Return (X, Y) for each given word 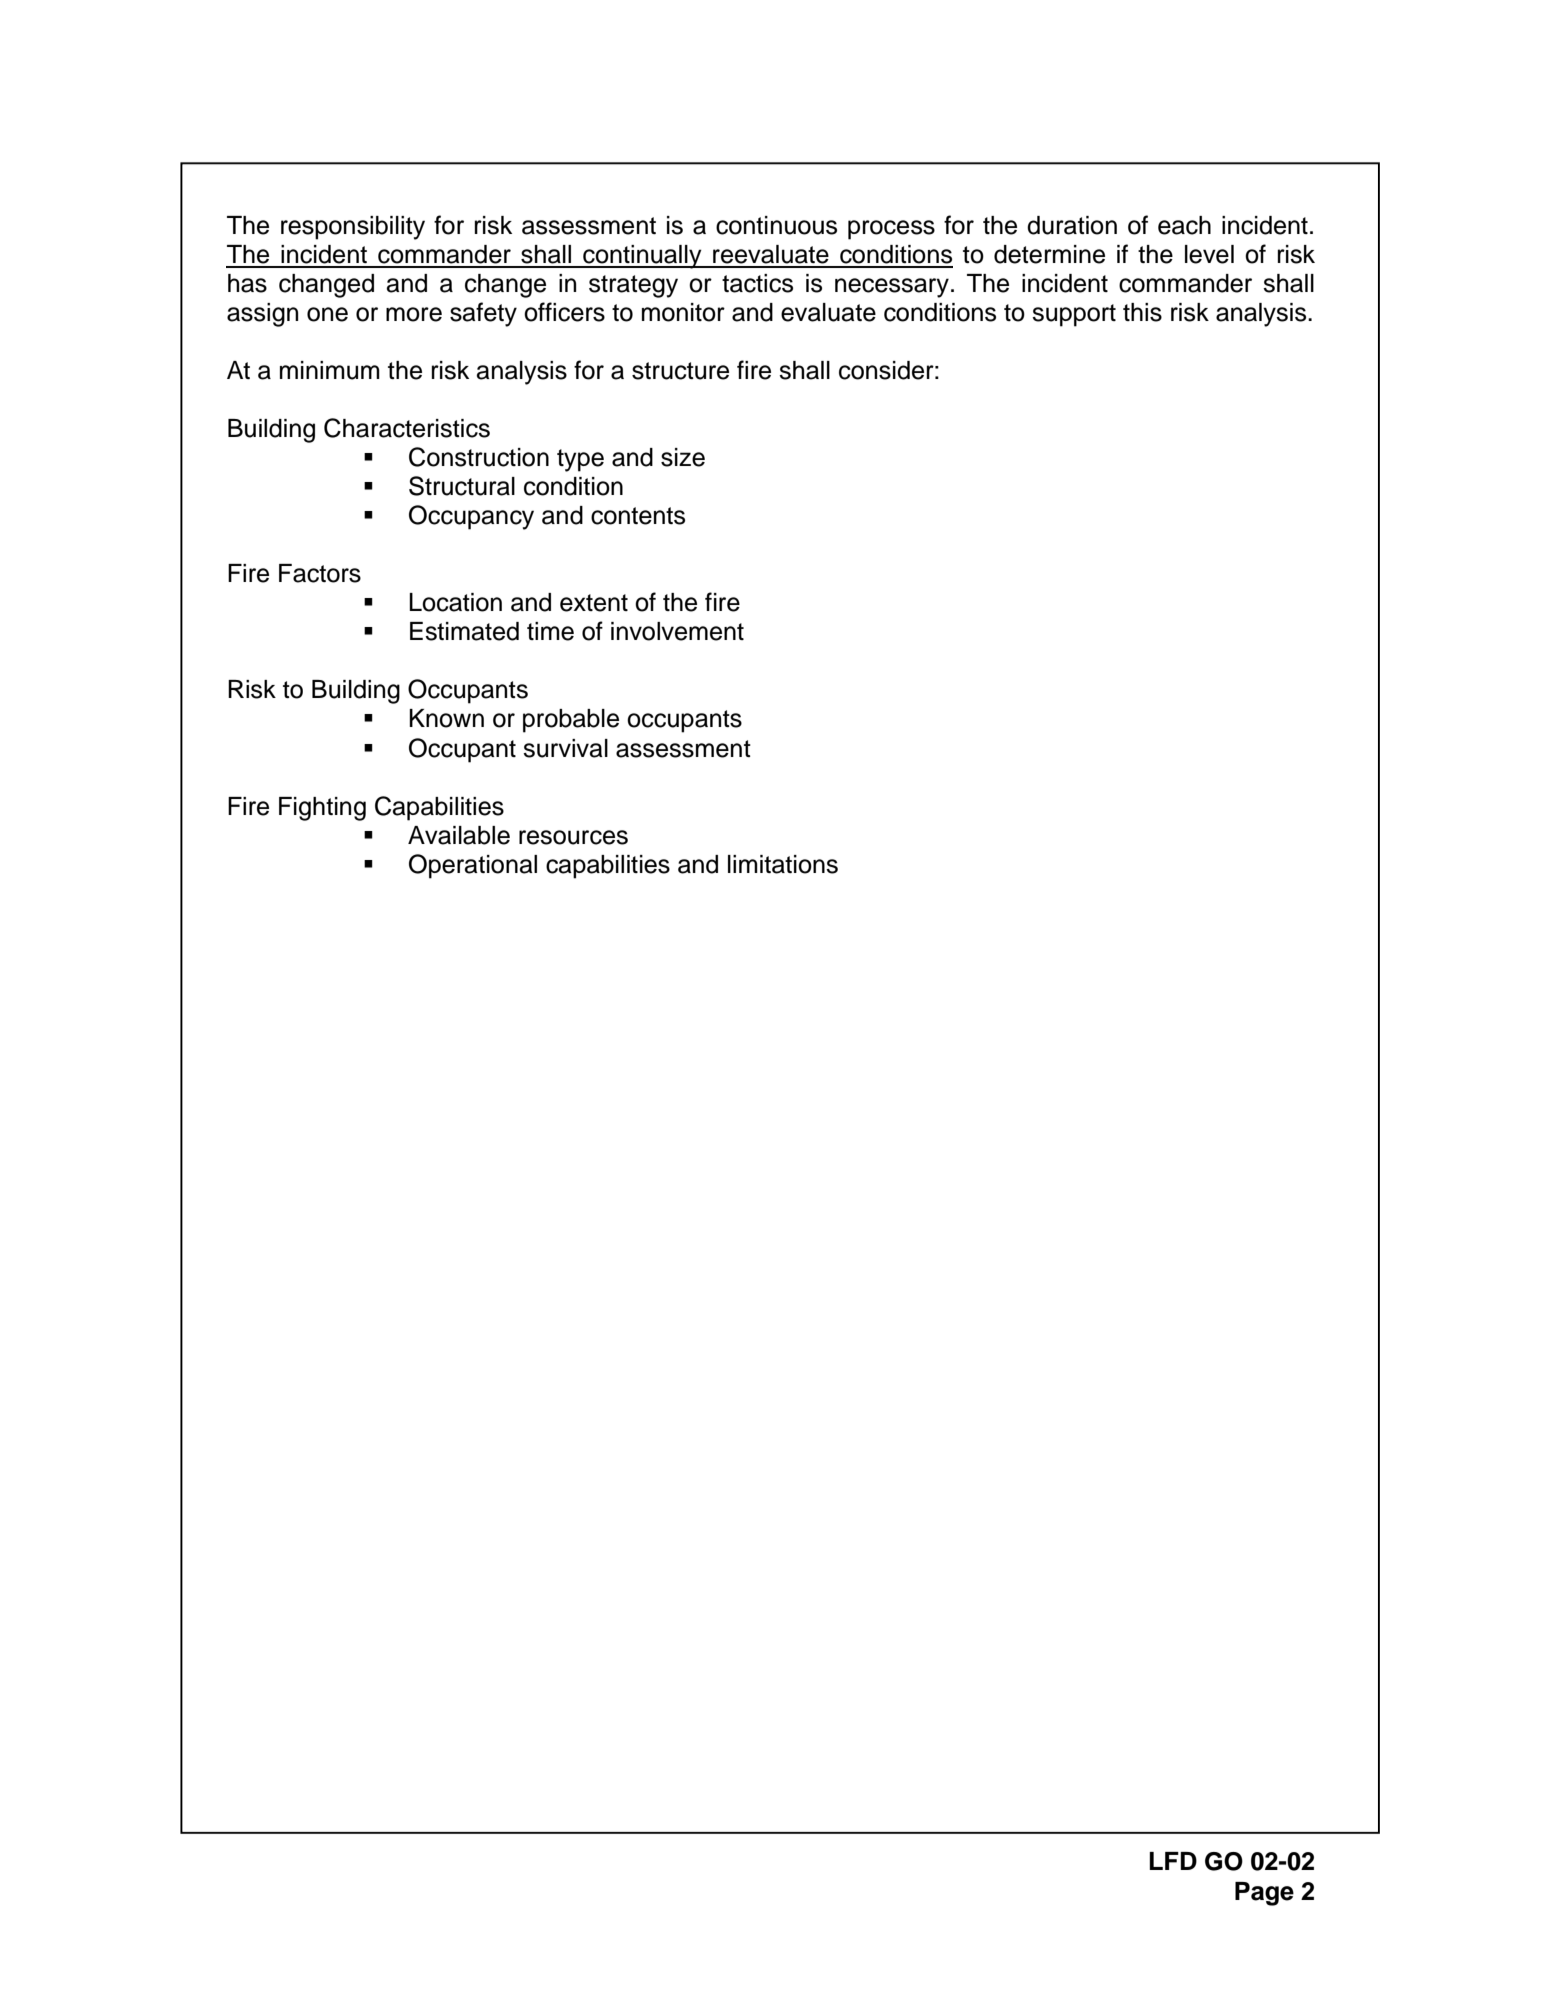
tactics (757, 283)
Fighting (322, 809)
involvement (677, 631)
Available (459, 835)
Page (1264, 1894)
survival (565, 748)
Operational (473, 866)
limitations (783, 864)
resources (573, 837)
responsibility (353, 228)
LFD (1173, 1861)
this (1142, 312)
